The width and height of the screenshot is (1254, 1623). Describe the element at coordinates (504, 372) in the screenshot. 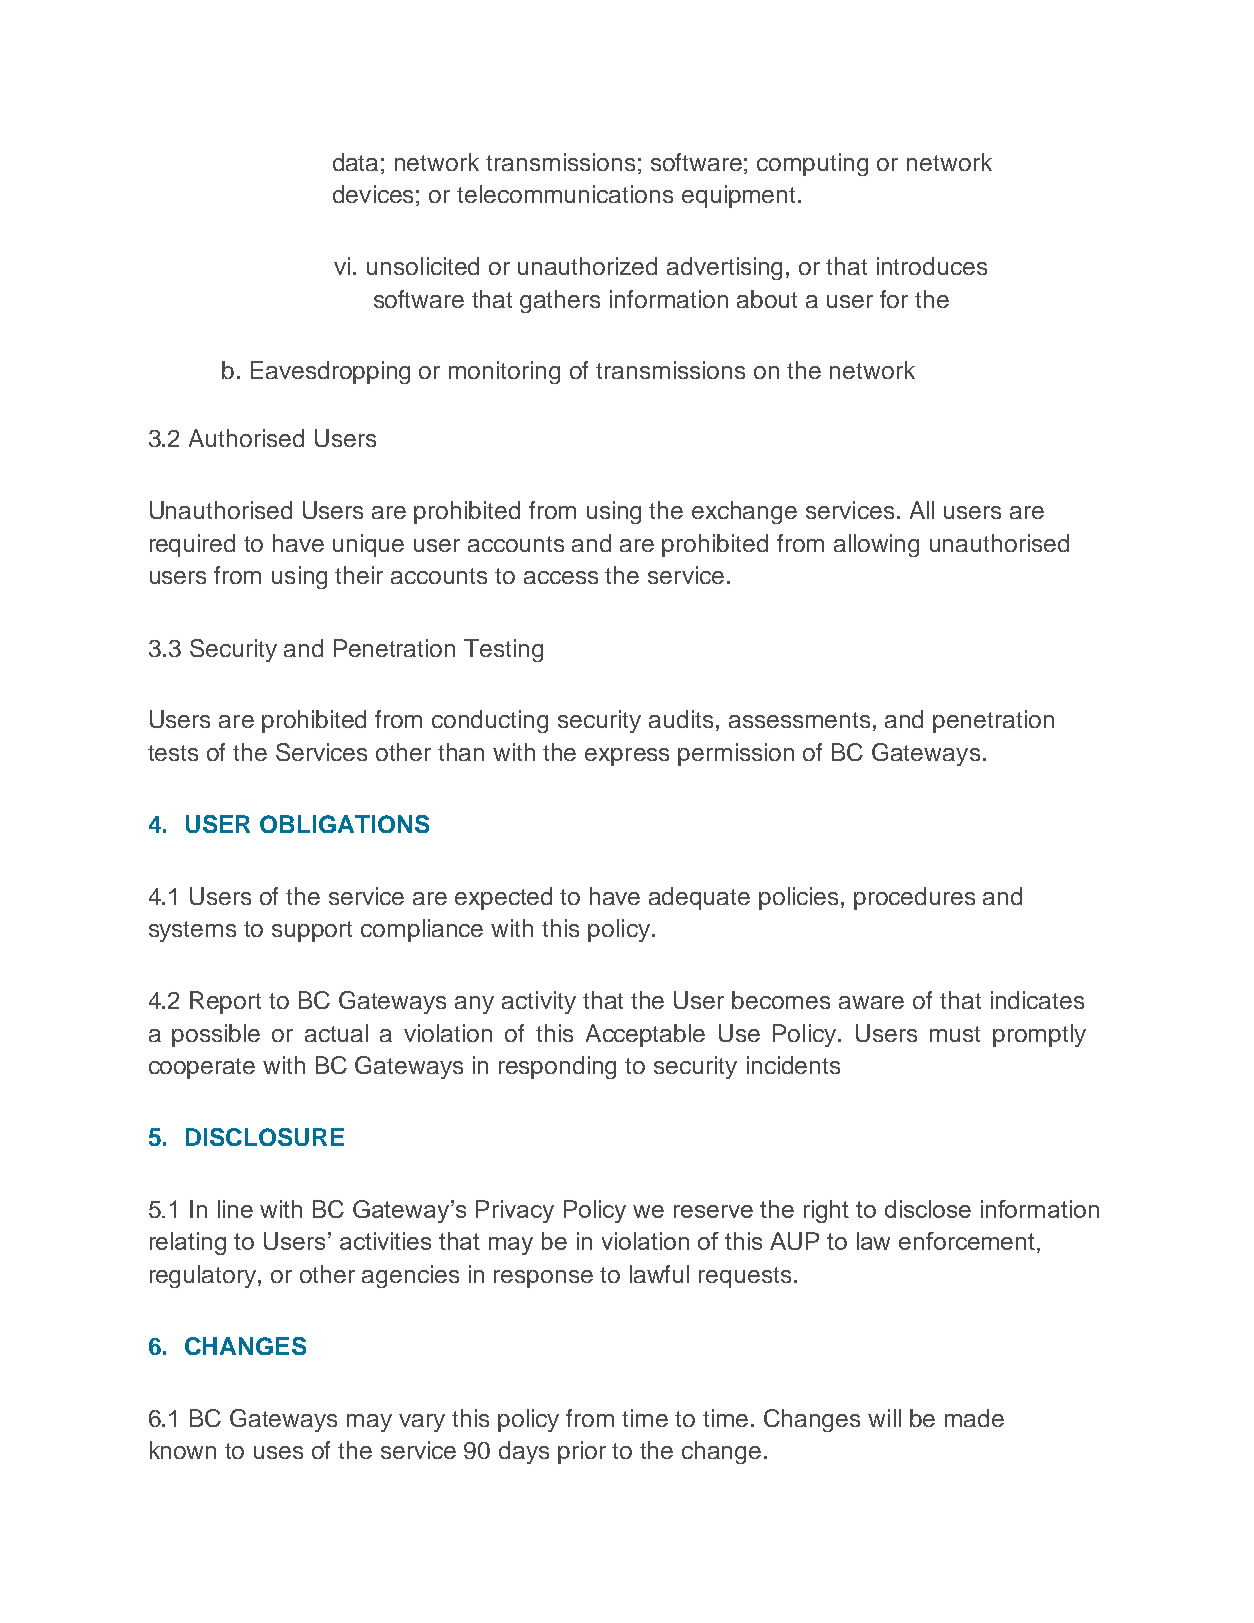

I see `monitoring` at that location.
